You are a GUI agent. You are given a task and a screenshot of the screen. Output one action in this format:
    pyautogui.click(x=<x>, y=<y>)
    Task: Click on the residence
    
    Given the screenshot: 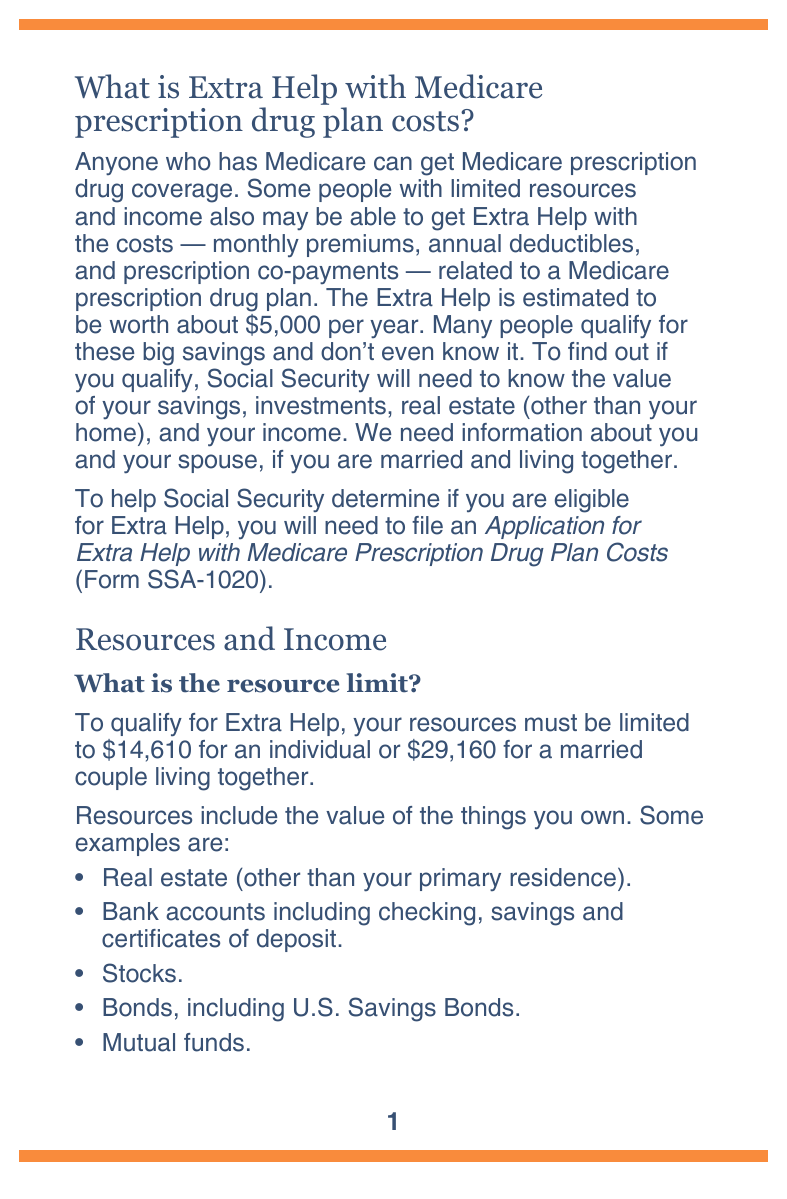 What is the action you would take?
    pyautogui.click(x=564, y=877)
